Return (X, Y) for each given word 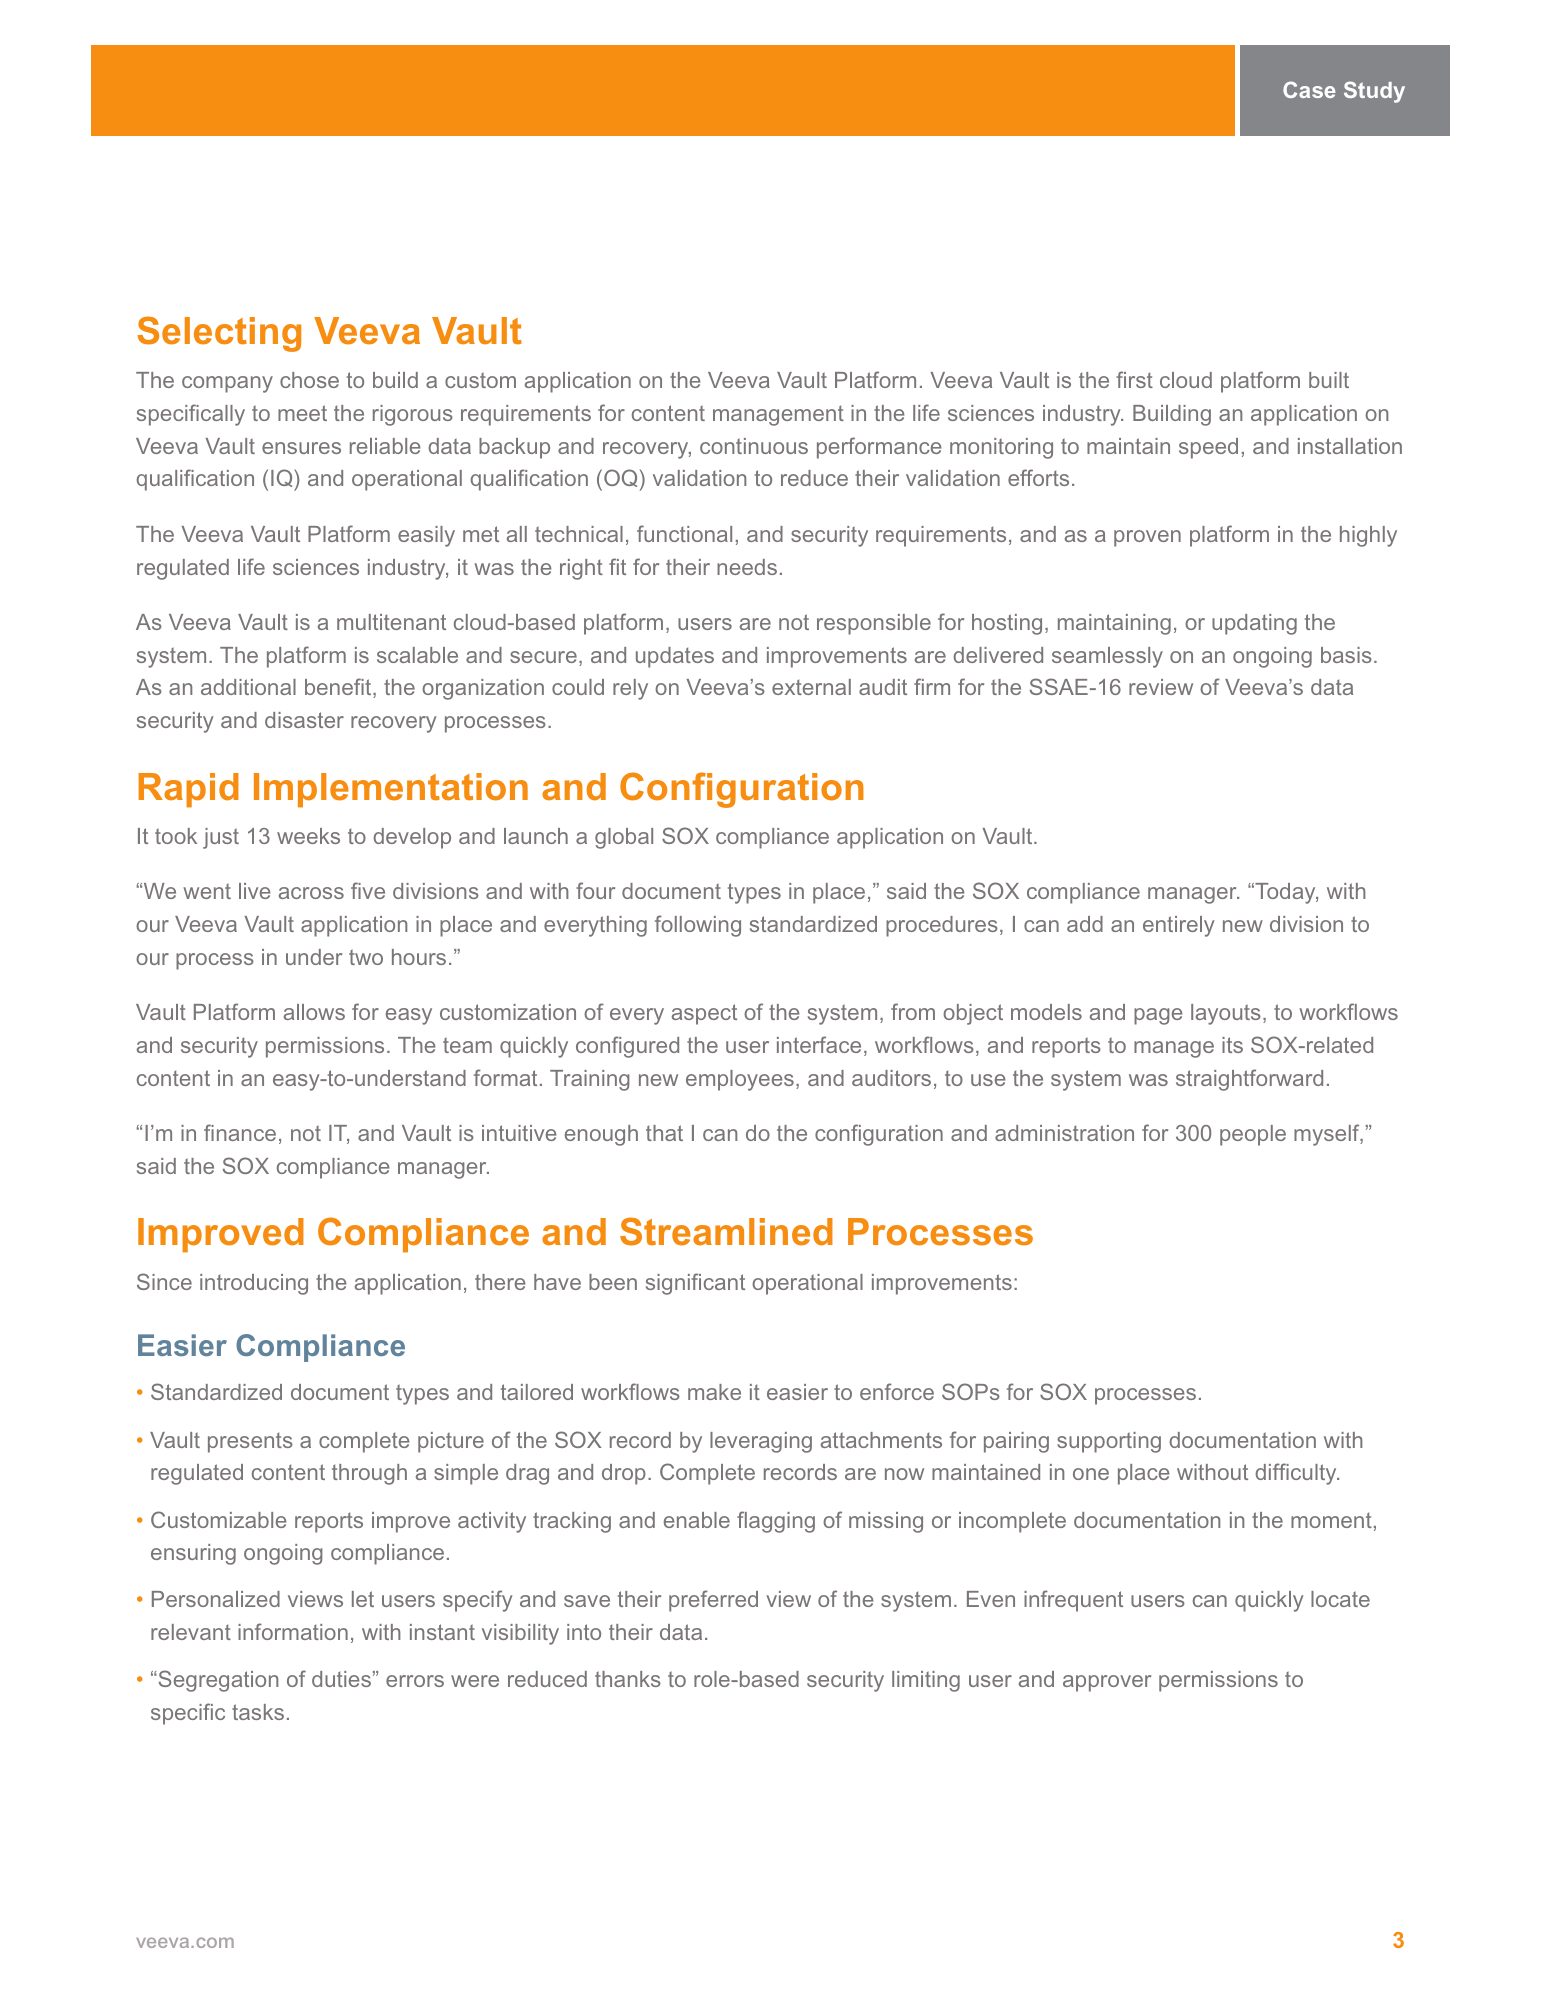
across (311, 893)
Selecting (219, 334)
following (698, 926)
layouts (1226, 1014)
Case (1309, 89)
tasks (258, 1712)
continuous (754, 446)
